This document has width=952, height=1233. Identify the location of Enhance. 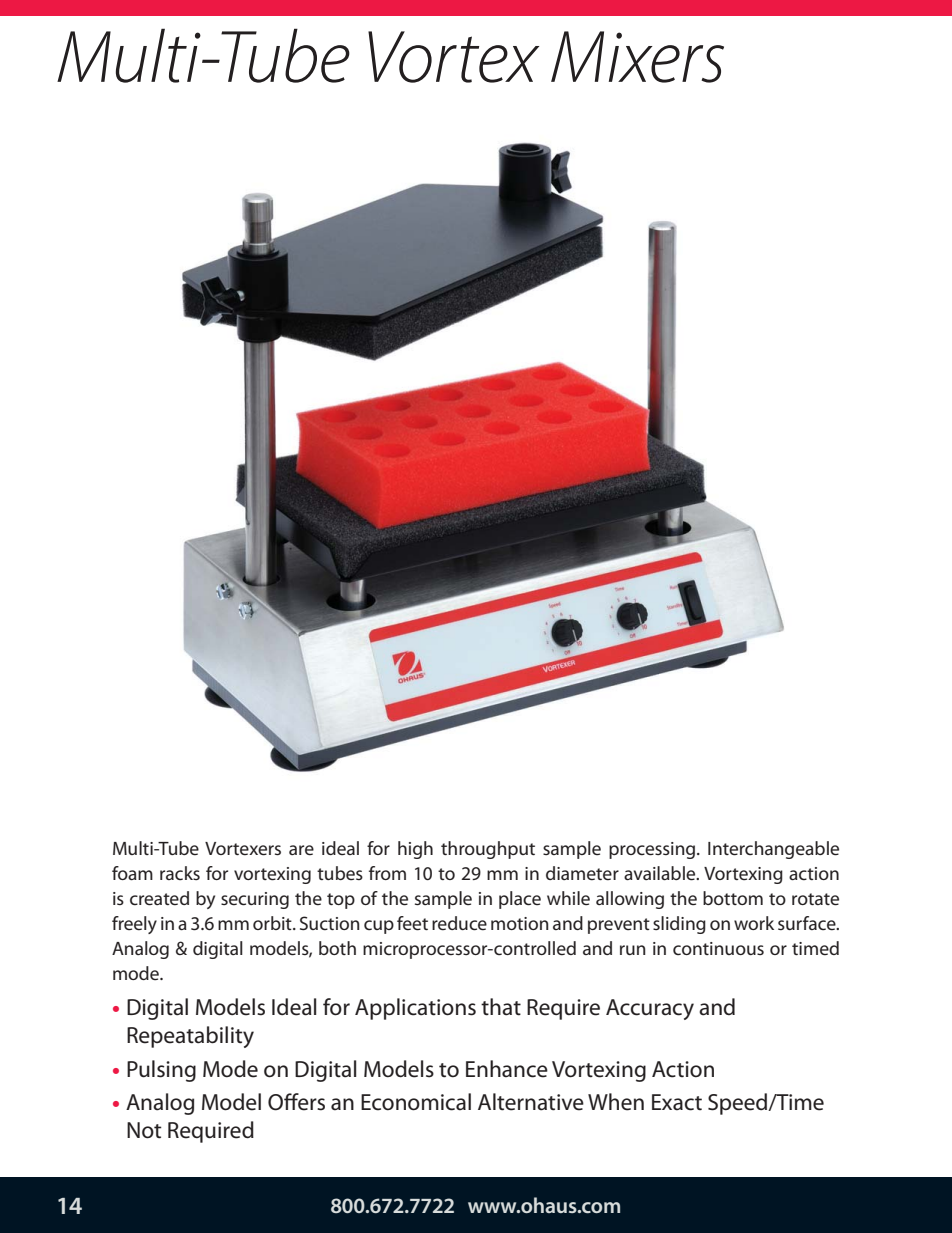
(507, 1069).
